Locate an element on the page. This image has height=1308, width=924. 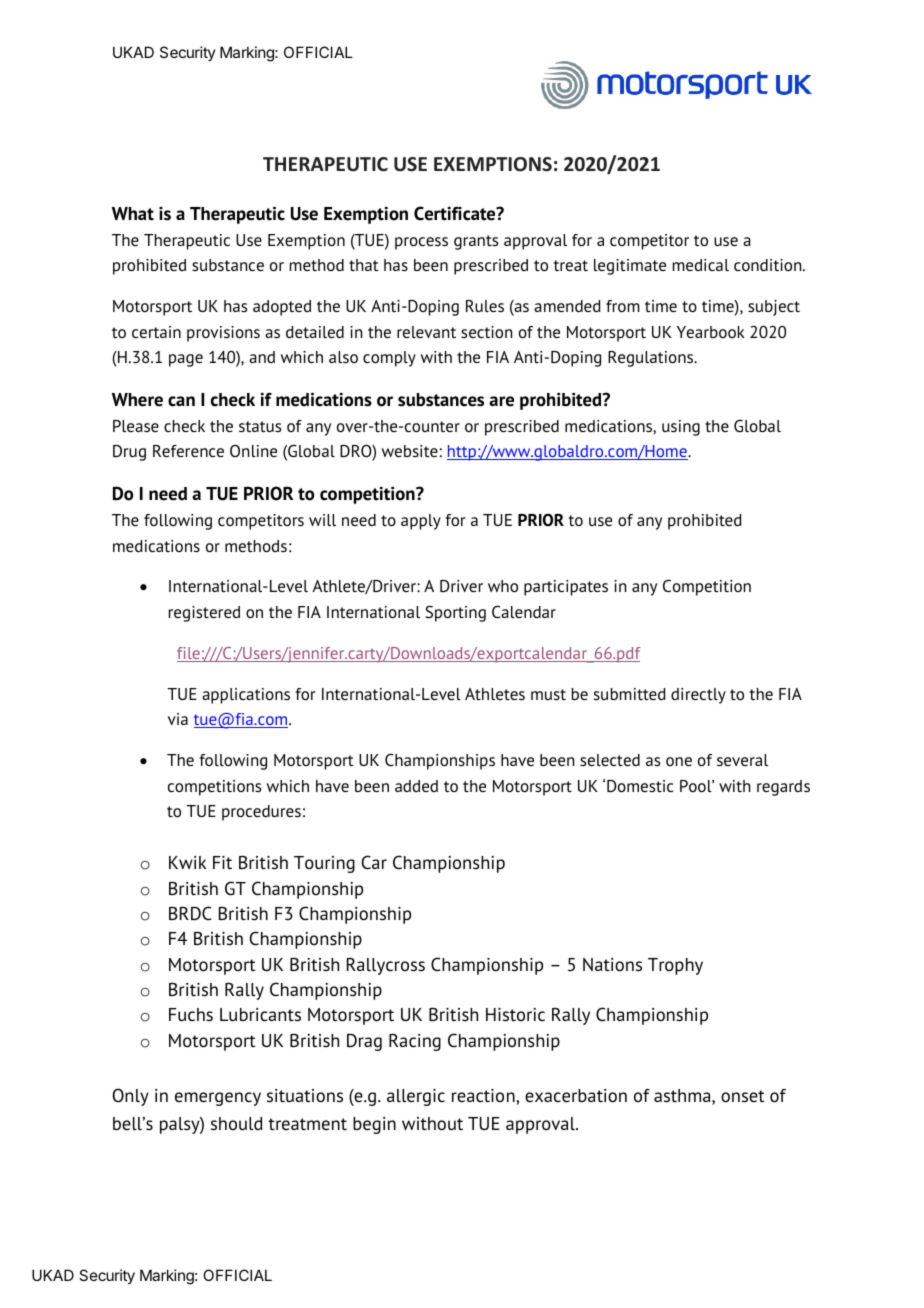
using is located at coordinates (681, 428).
